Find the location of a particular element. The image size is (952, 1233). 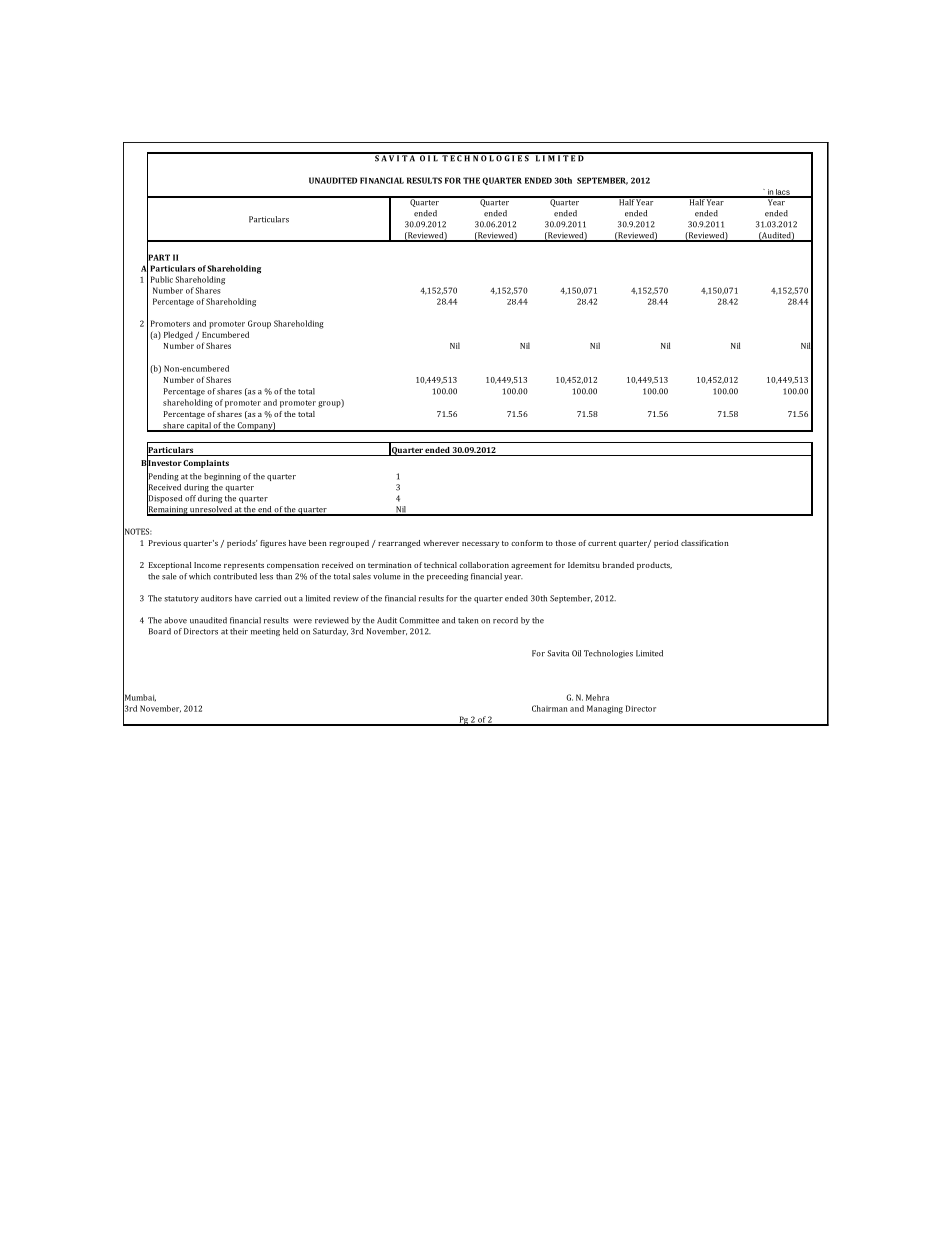

Pledged is located at coordinates (178, 335).
